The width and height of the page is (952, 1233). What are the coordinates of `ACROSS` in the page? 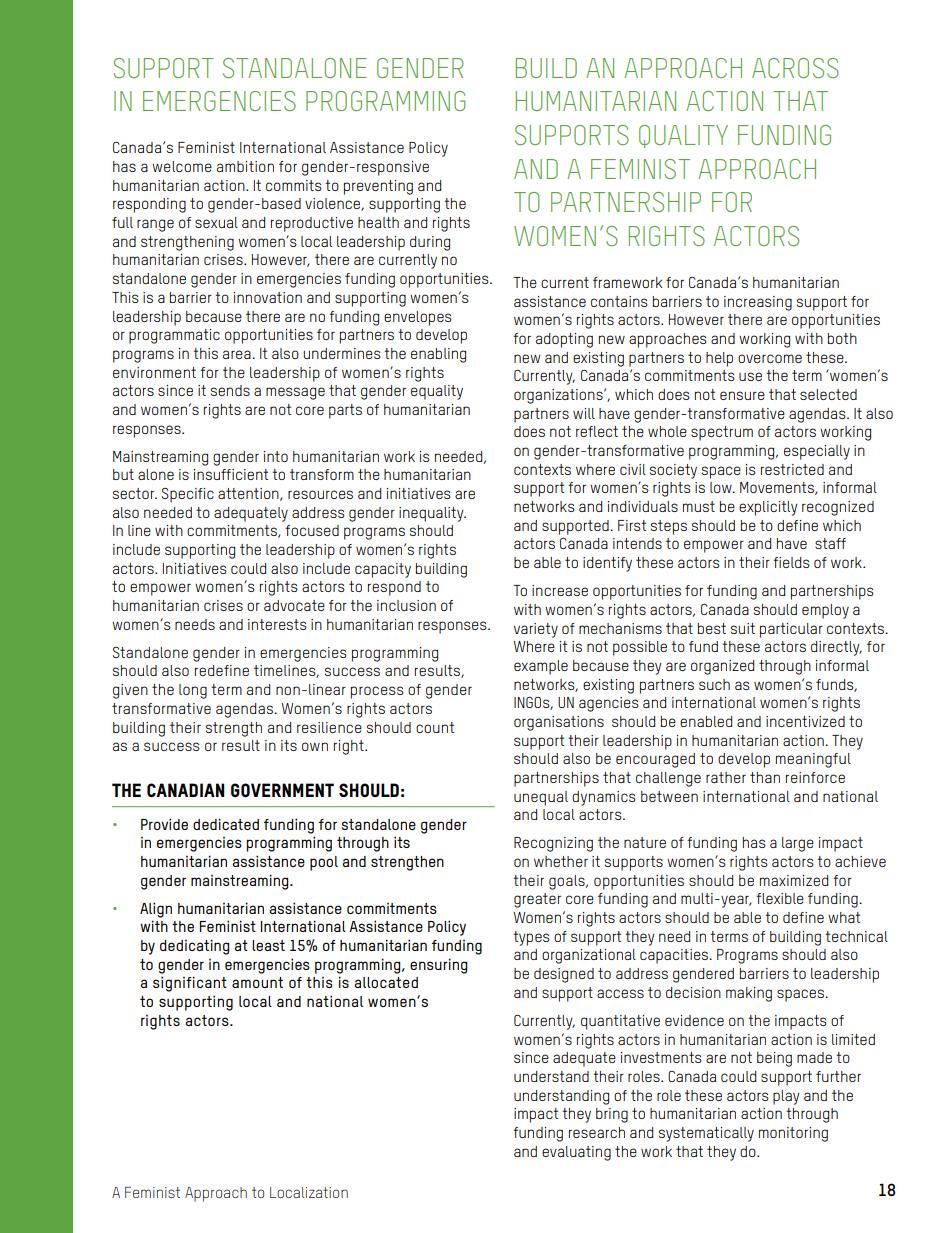 It's located at (795, 68).
